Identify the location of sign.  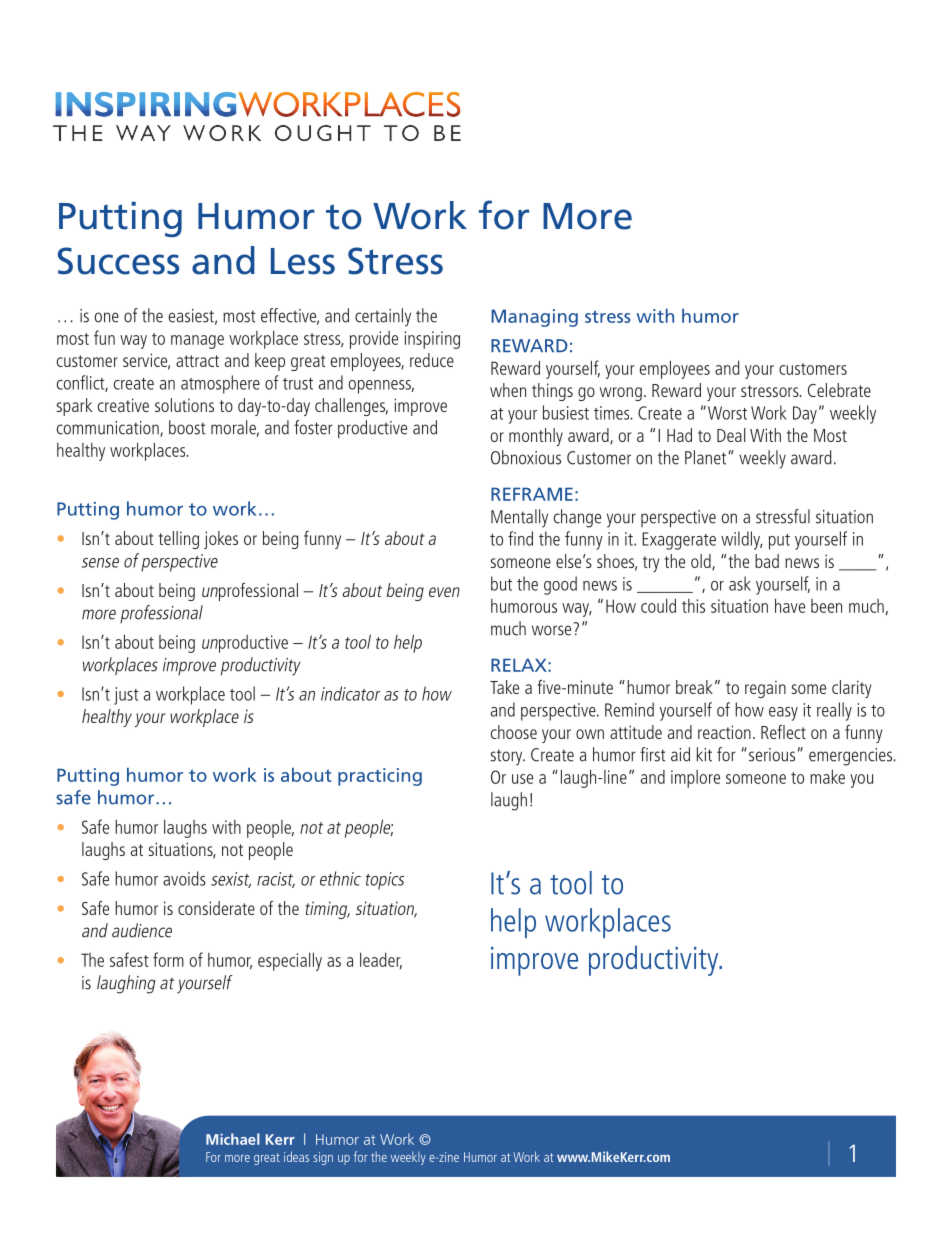
(323, 1158).
